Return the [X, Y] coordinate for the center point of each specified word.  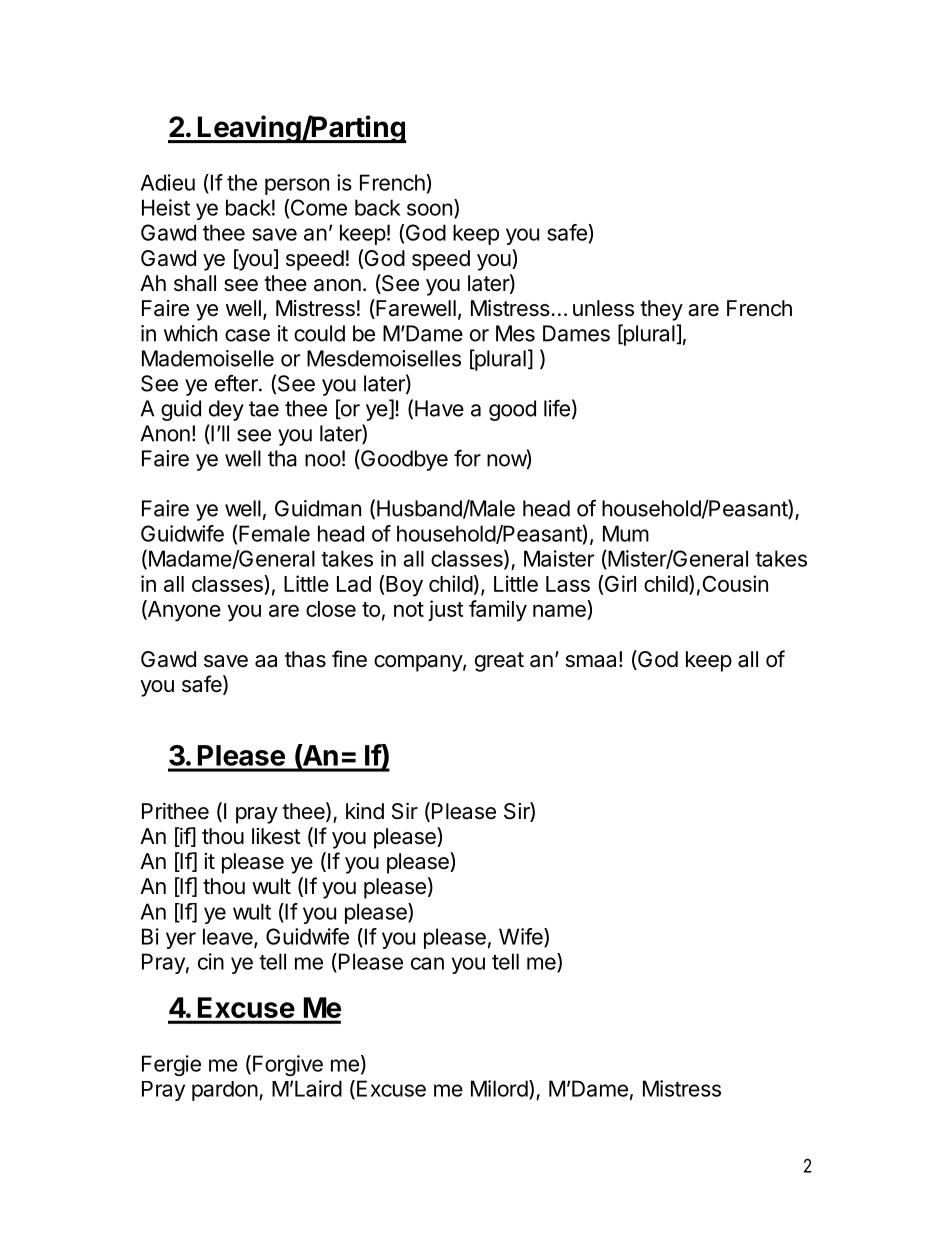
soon [429, 209]
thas [305, 659]
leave [229, 937]
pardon [225, 1091]
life [557, 408]
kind [365, 811]
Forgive [288, 1065]
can [427, 963]
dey [226, 410]
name [560, 612]
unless [603, 308]
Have [439, 408]
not [409, 609]
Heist [166, 207]
